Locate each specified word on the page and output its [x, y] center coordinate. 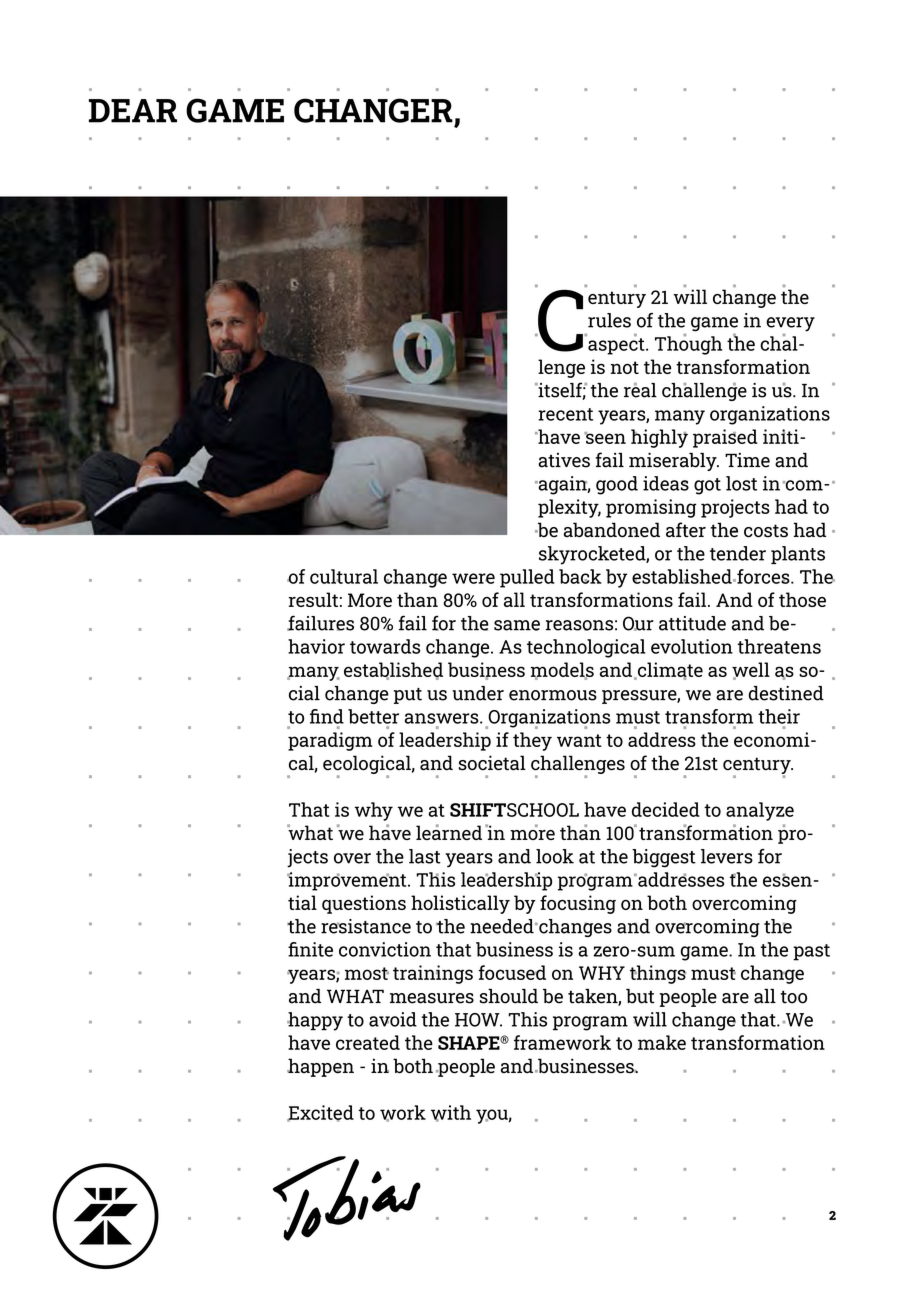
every [790, 324]
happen [320, 1067]
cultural [344, 576]
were [473, 578]
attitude [692, 623]
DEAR [133, 111]
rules [609, 320]
